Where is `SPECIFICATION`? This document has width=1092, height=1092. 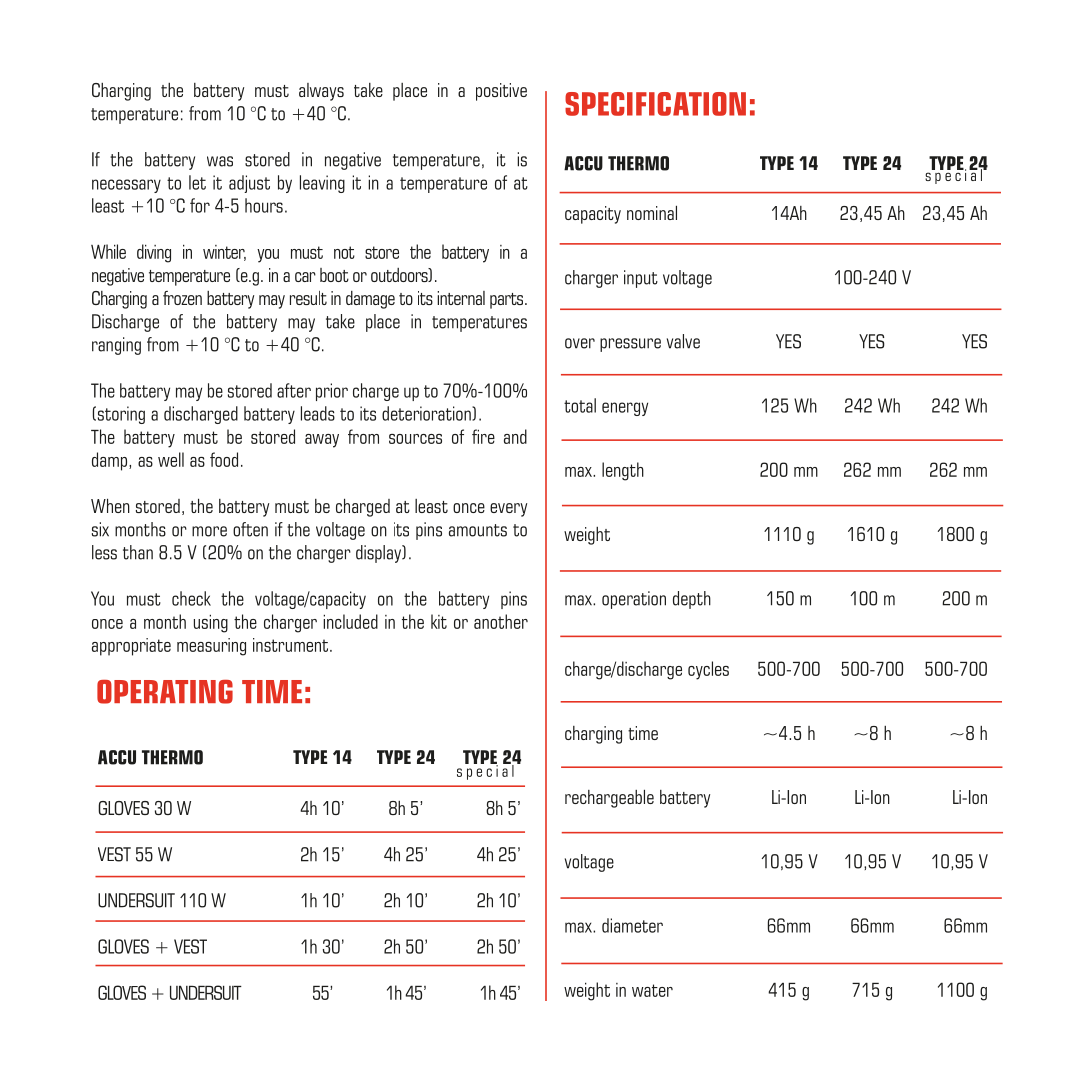 SPECIFICATION is located at coordinates (655, 104).
